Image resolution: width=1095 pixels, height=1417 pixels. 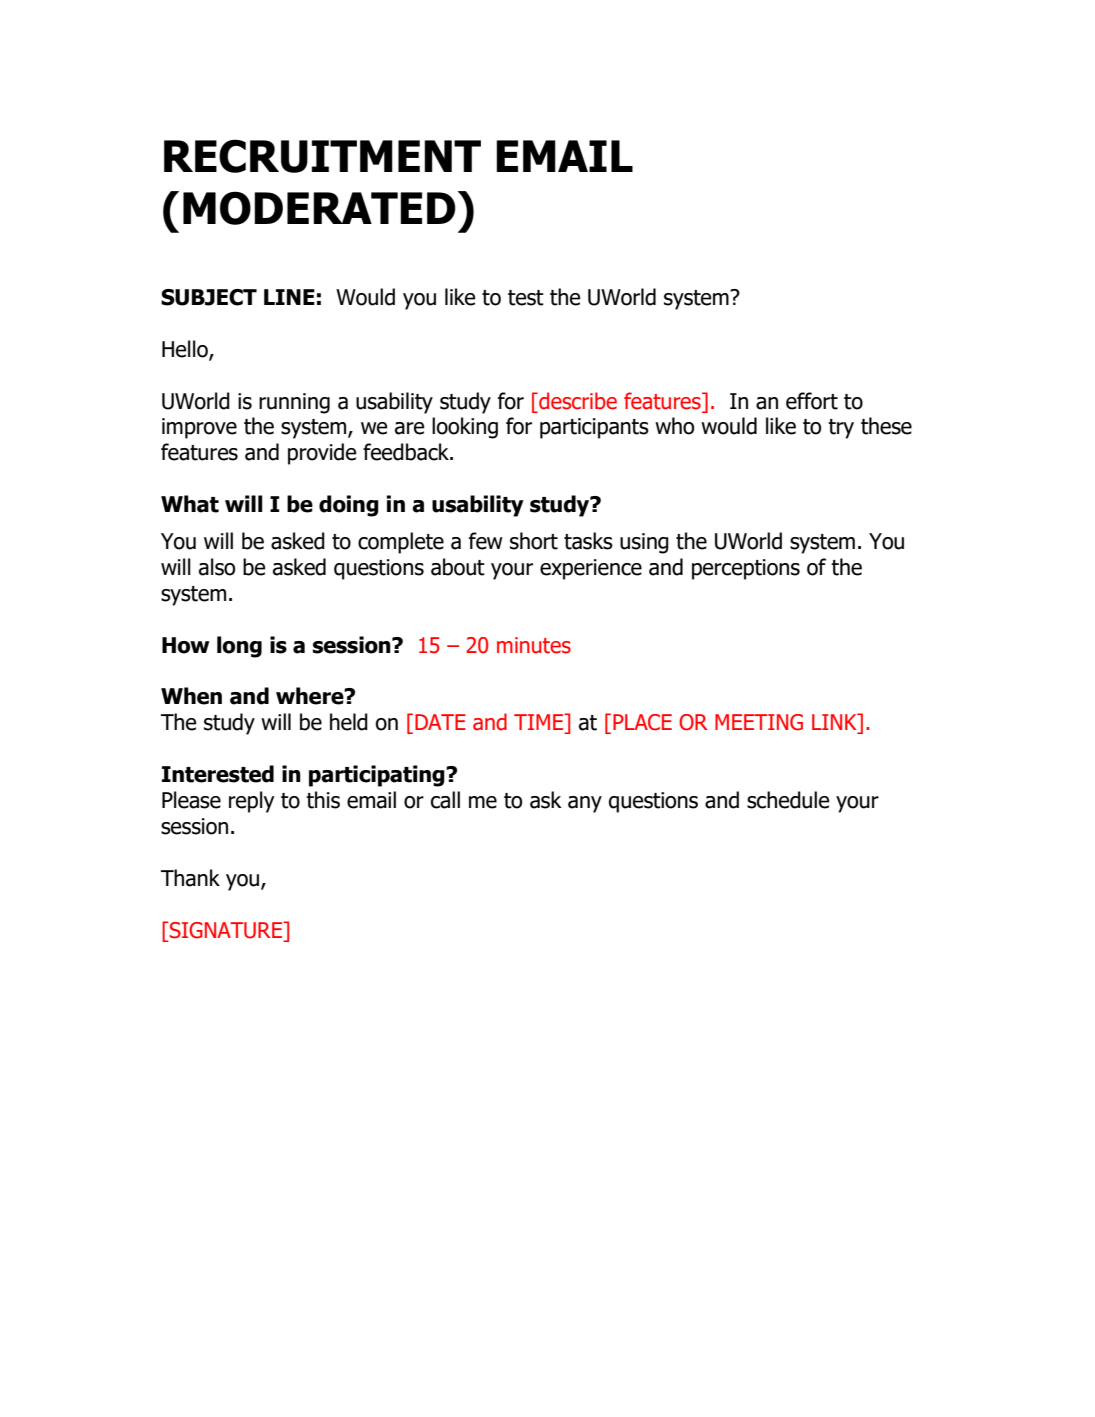 I want to click on perceptions, so click(x=746, y=569).
